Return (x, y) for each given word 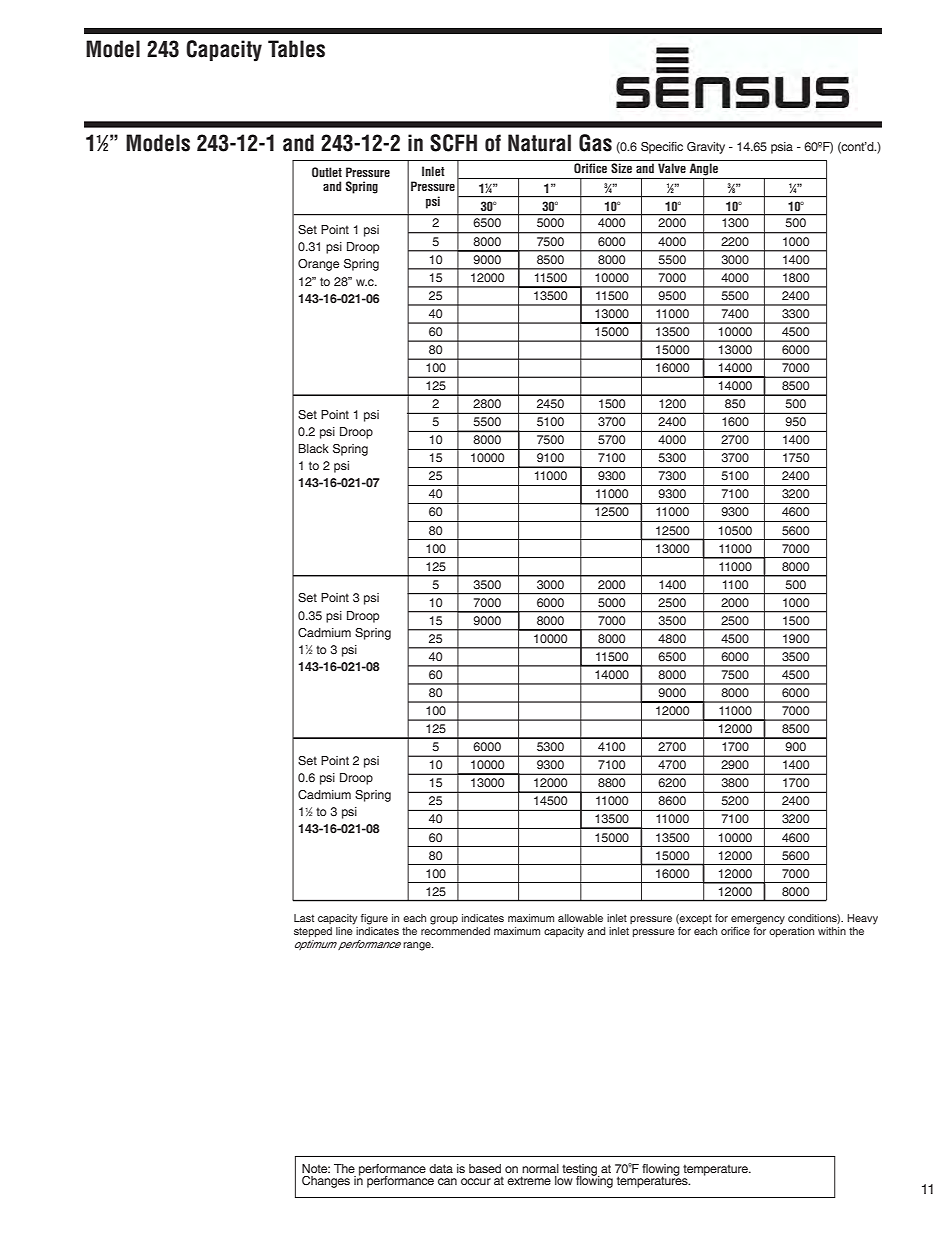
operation (791, 932)
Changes (326, 1182)
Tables (296, 49)
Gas (595, 143)
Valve (672, 168)
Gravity (706, 148)
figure (374, 919)
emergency (758, 920)
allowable (580, 918)
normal (540, 1168)
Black (314, 448)
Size (621, 168)
